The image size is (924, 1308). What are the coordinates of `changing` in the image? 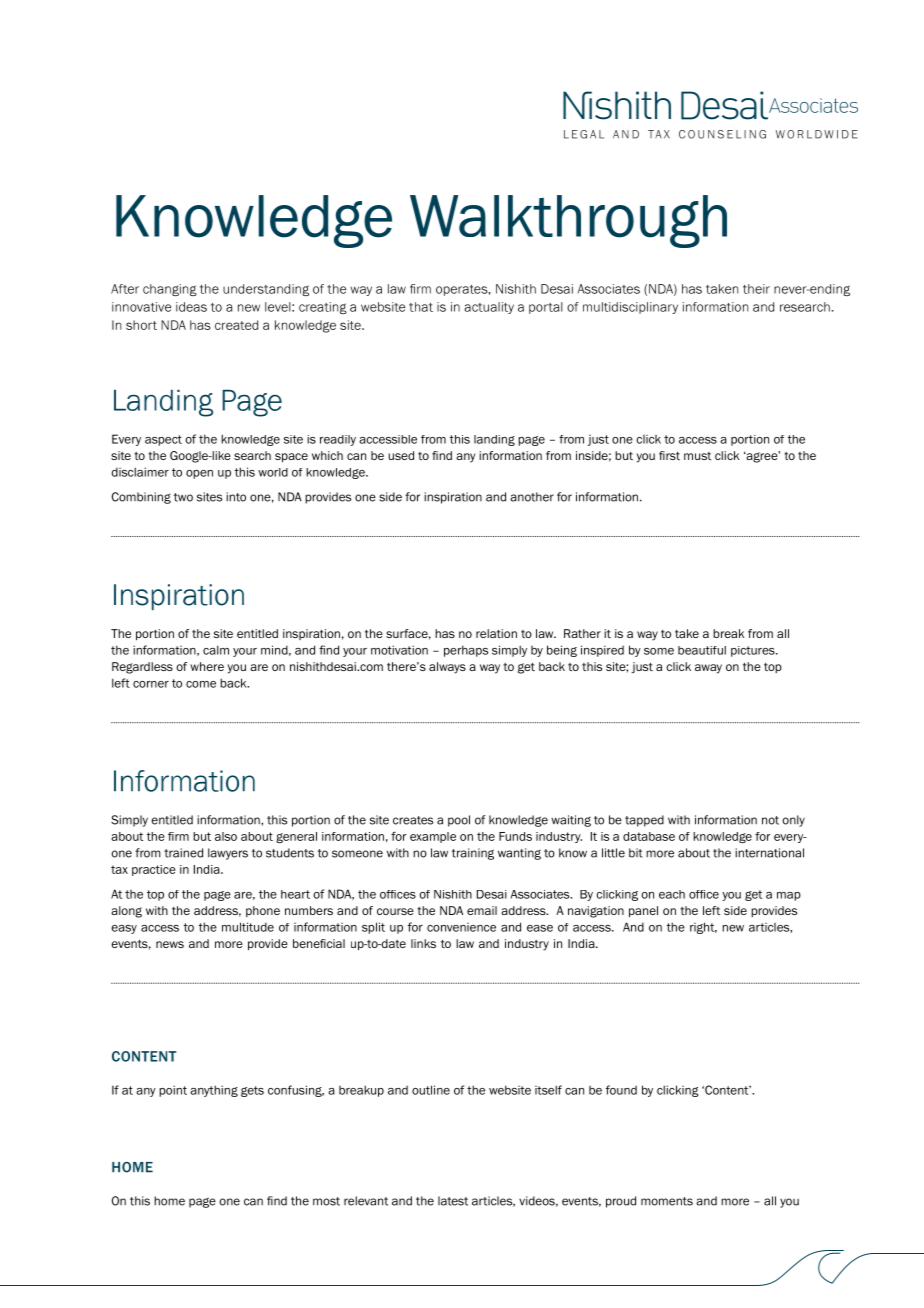 It's located at (170, 290).
